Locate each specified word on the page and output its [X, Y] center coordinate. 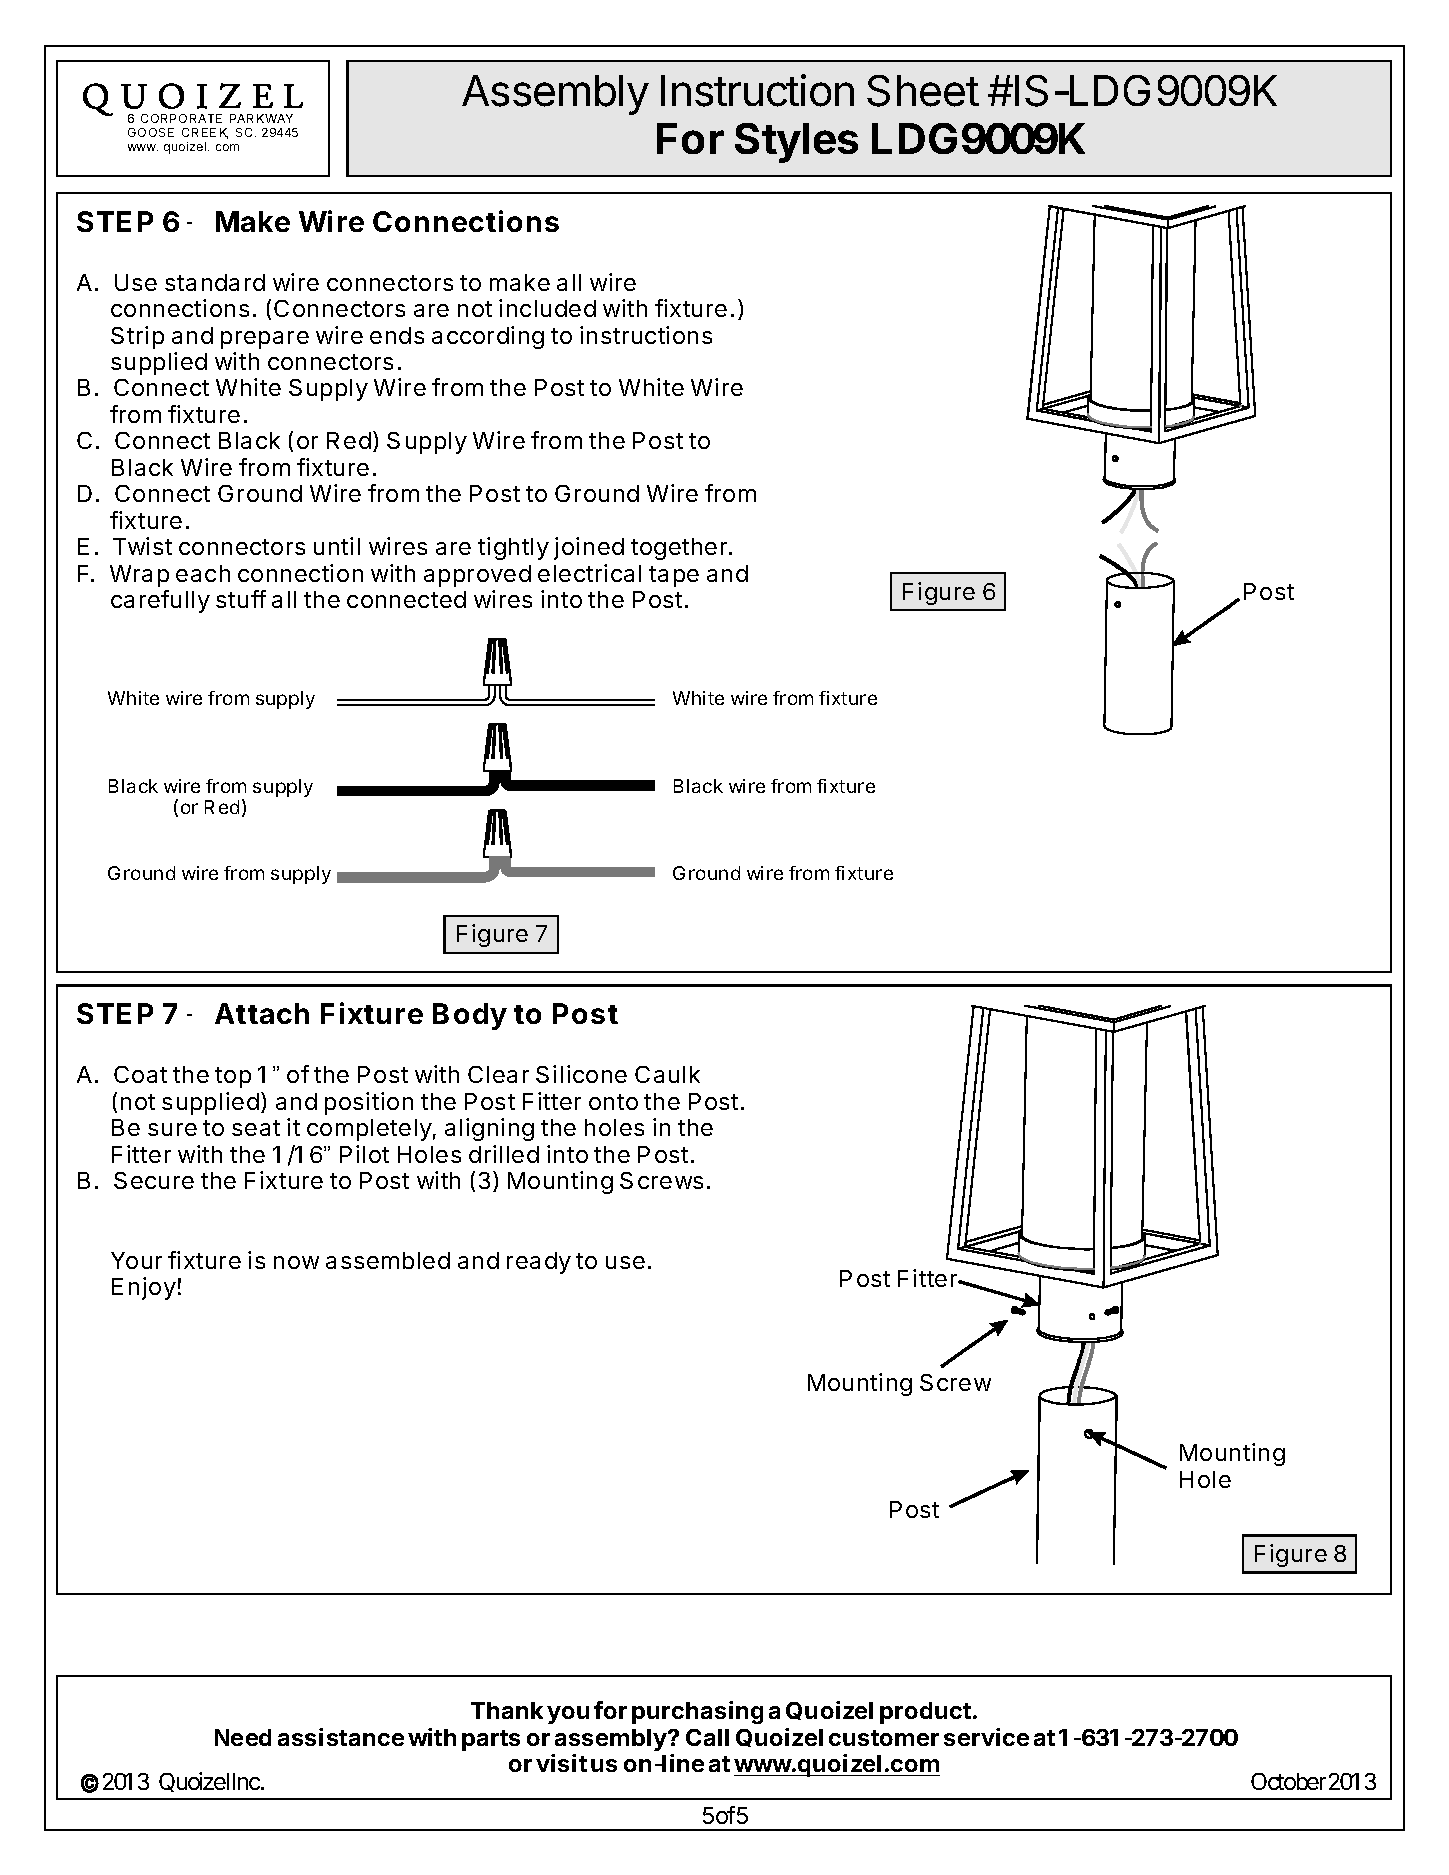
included [547, 308]
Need [243, 1737]
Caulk [667, 1074]
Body [470, 1016]
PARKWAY [261, 118]
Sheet [923, 91]
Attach [262, 1013]
